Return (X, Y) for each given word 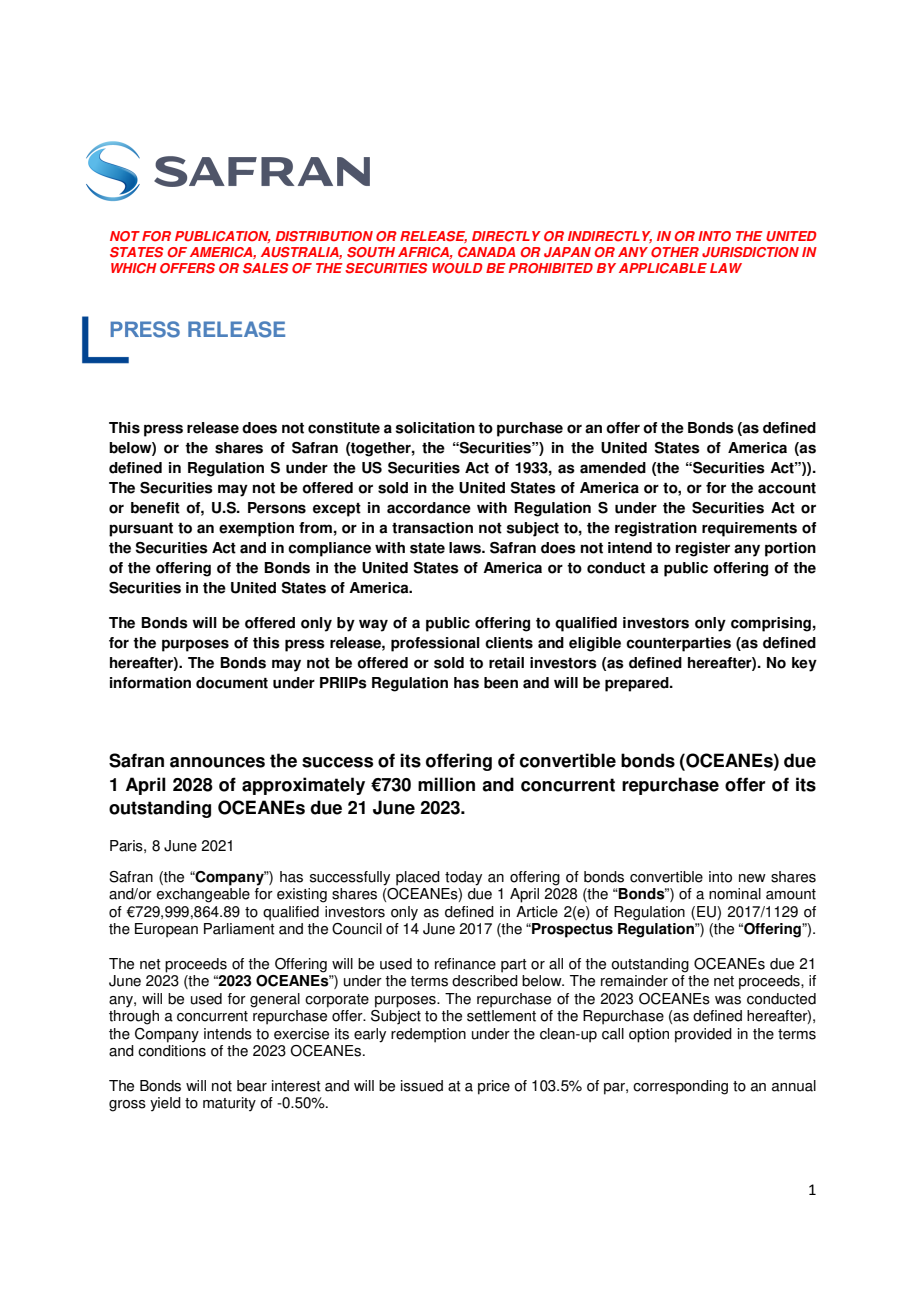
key (804, 664)
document (232, 683)
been (501, 683)
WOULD (457, 268)
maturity (229, 1104)
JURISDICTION (750, 252)
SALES (265, 268)
